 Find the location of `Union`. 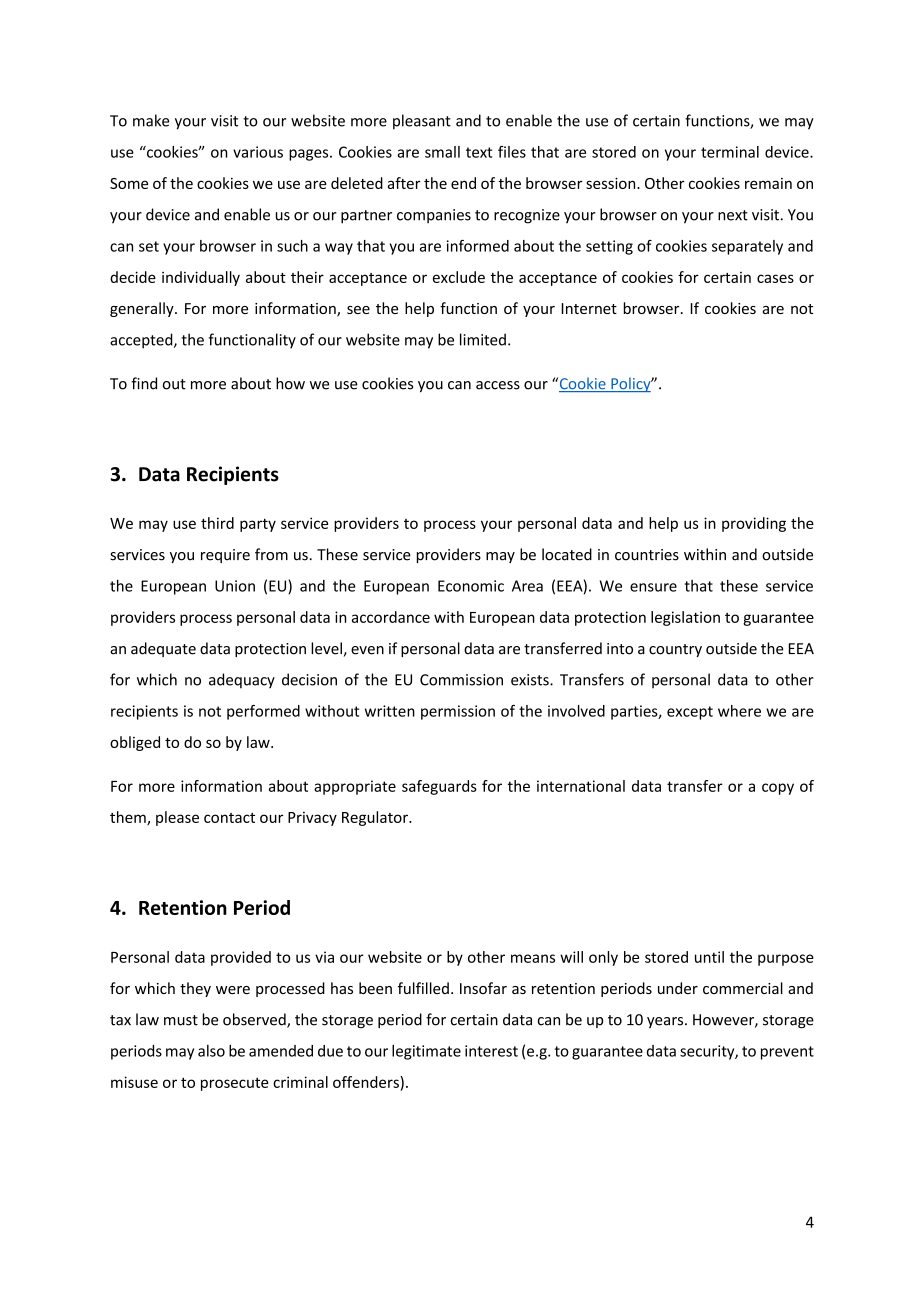

Union is located at coordinates (235, 586).
